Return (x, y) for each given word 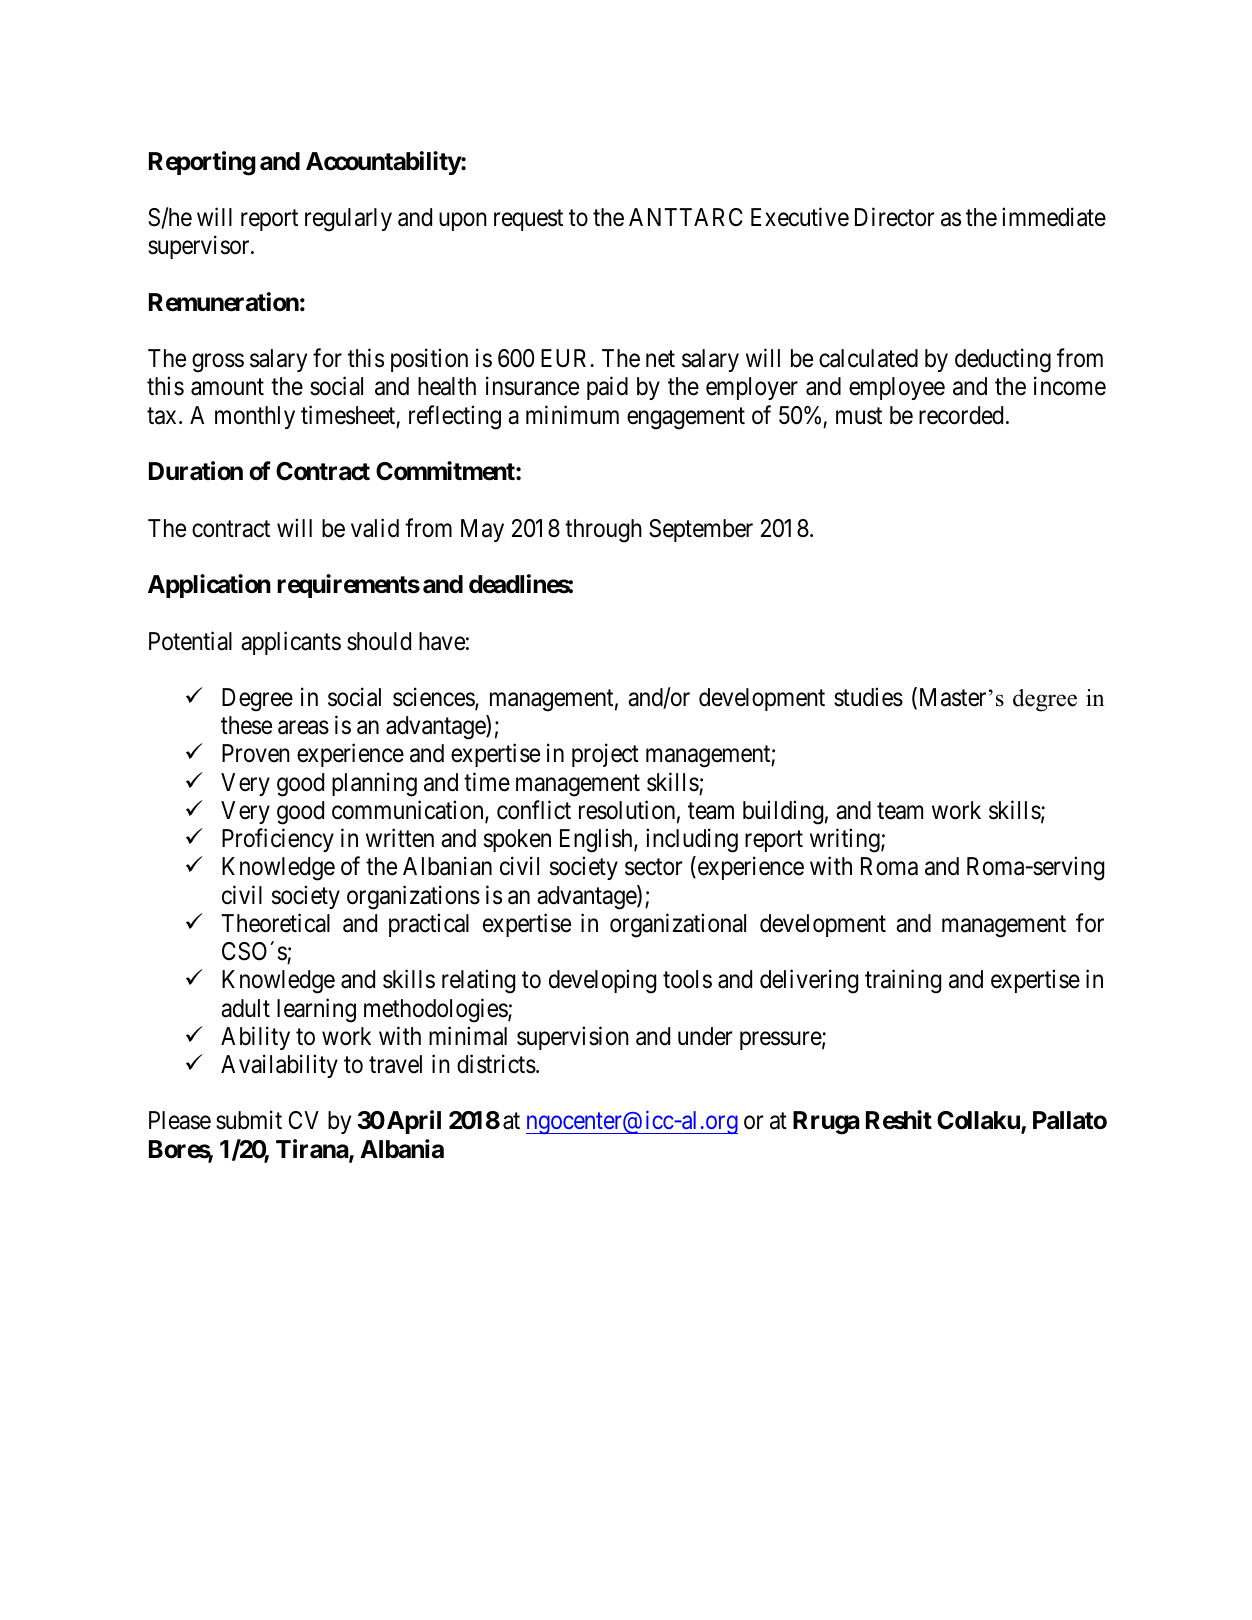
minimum (572, 414)
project (605, 755)
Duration (196, 471)
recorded (961, 415)
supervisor (200, 247)
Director (895, 217)
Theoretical (275, 923)
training (903, 982)
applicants (291, 643)
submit (249, 1120)
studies (868, 697)
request (528, 220)
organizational (678, 925)
